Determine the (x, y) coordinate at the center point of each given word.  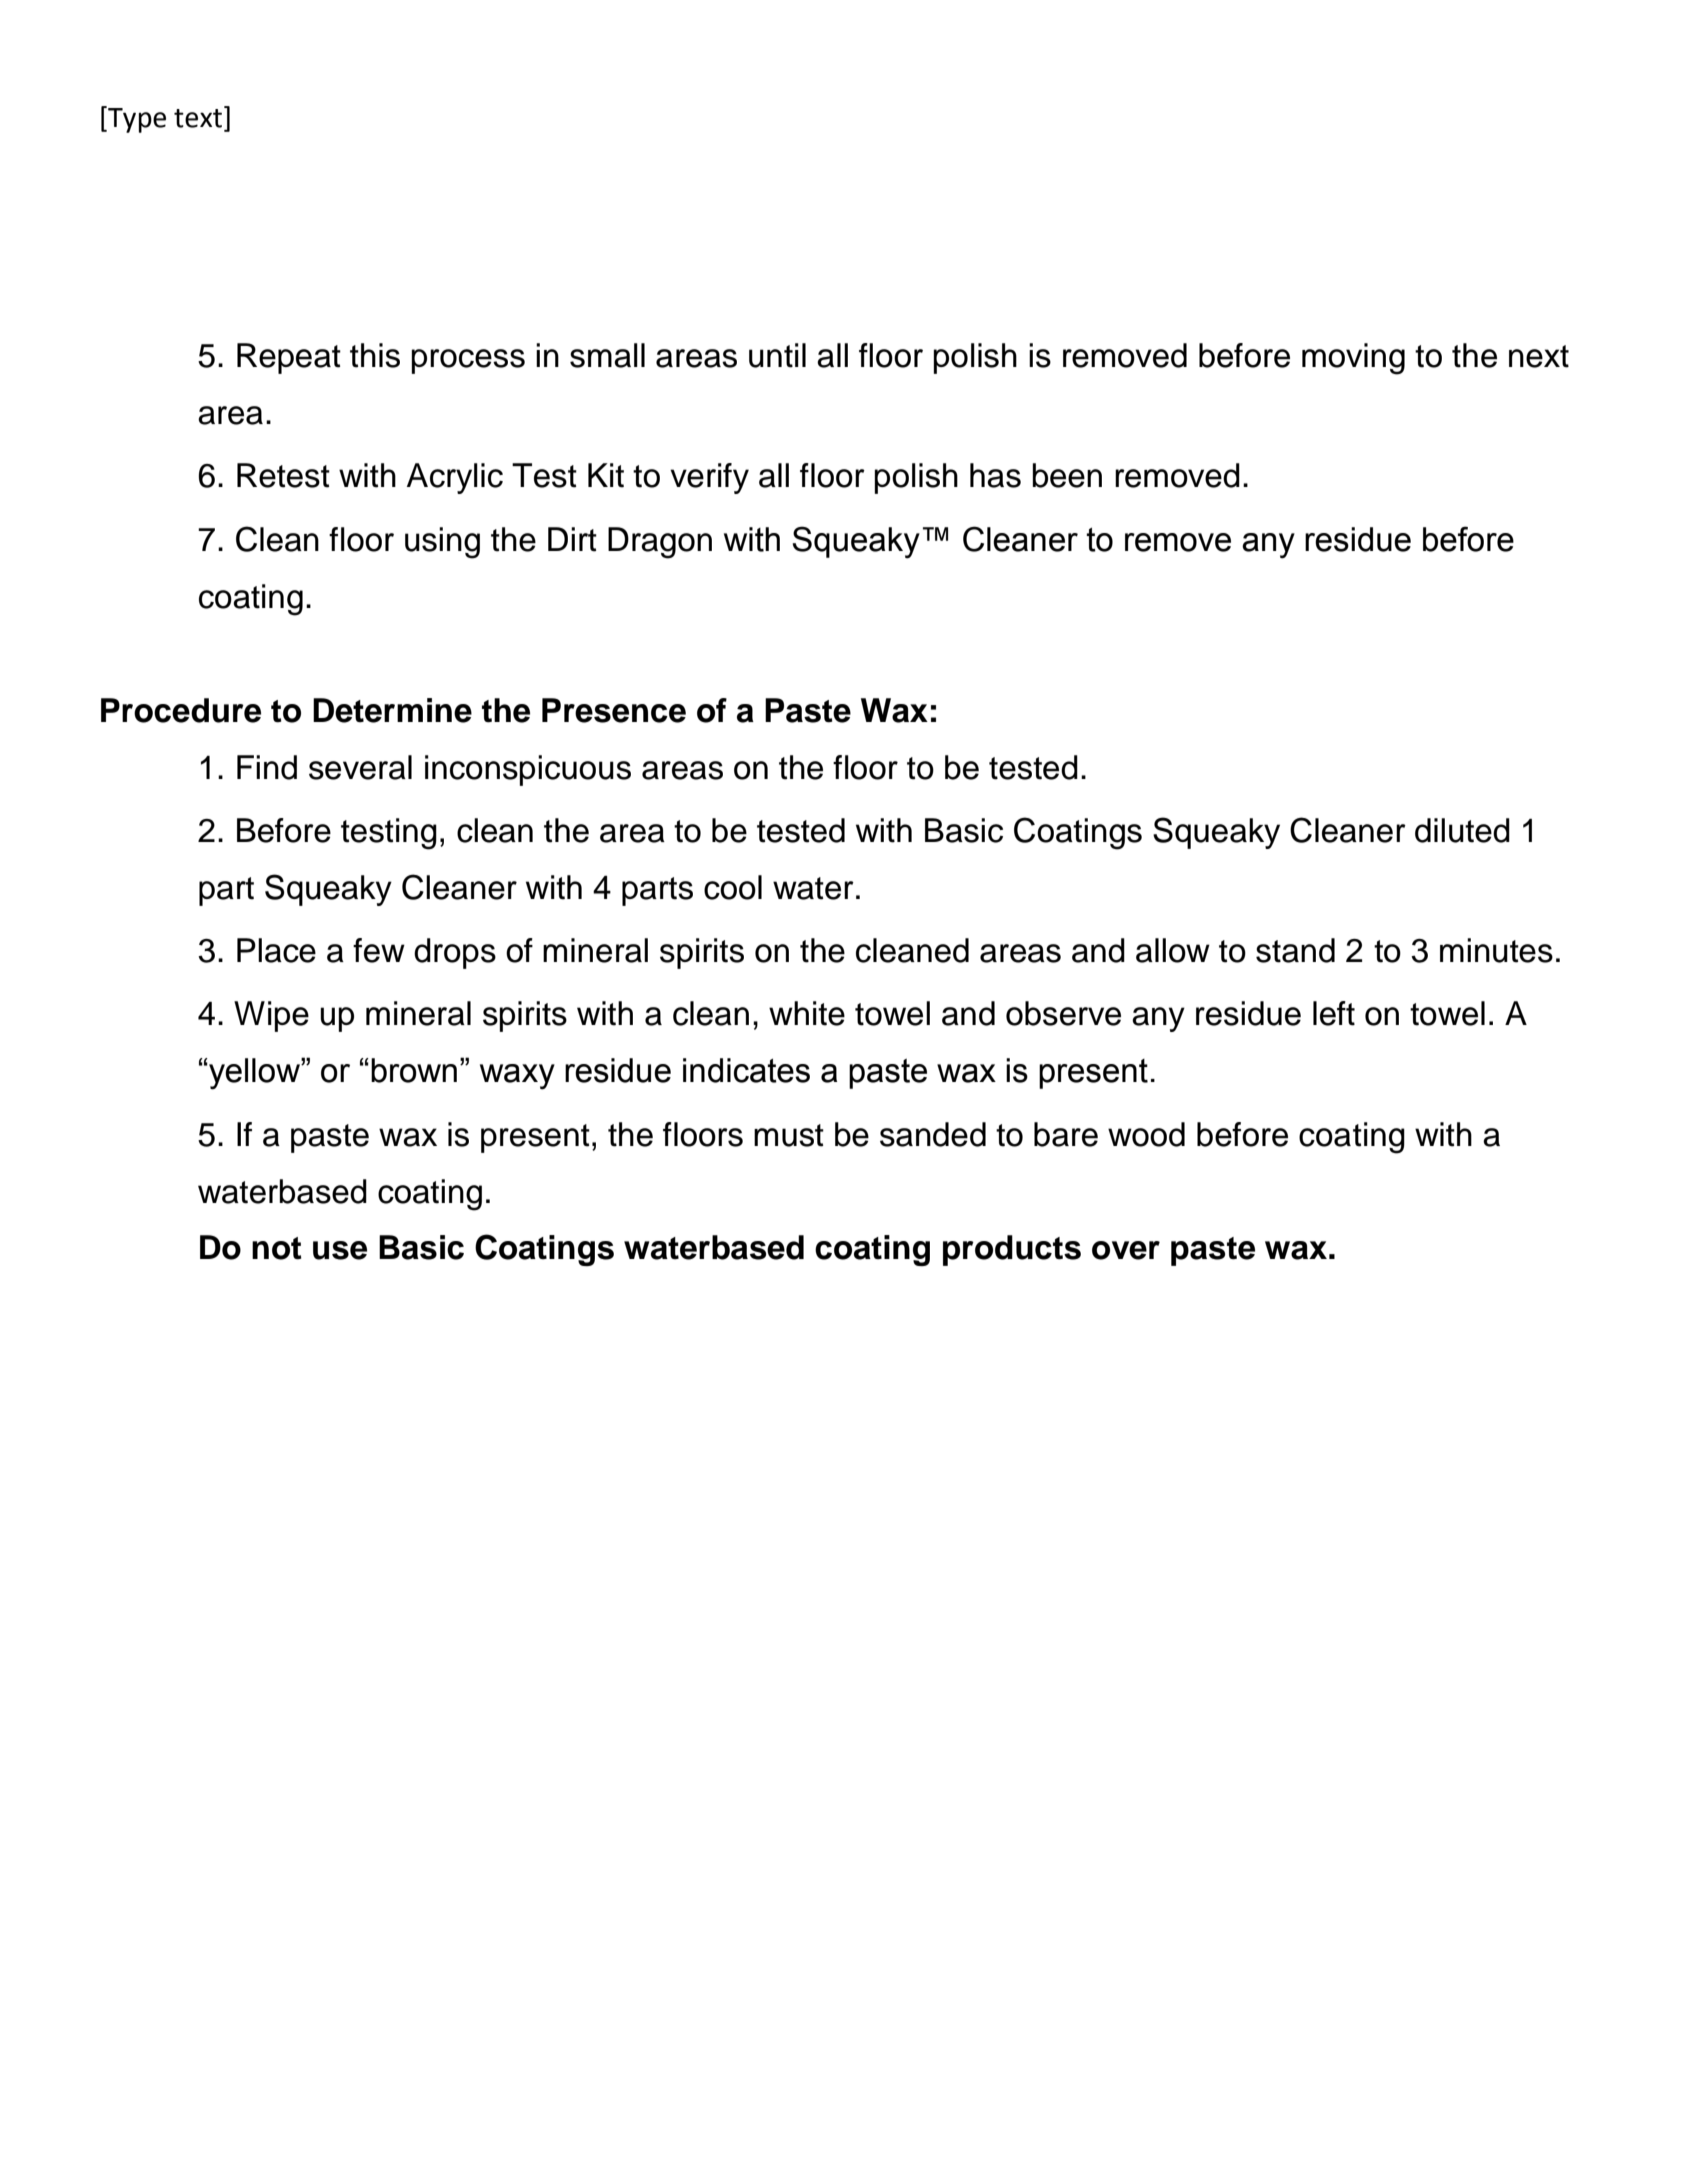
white (807, 1013)
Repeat (289, 358)
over (1126, 1250)
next (1539, 356)
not (276, 1248)
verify (709, 478)
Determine (392, 710)
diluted (1462, 830)
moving (1353, 359)
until (777, 355)
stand (1295, 950)
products (1012, 1250)
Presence (614, 710)
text (198, 118)
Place (276, 950)
